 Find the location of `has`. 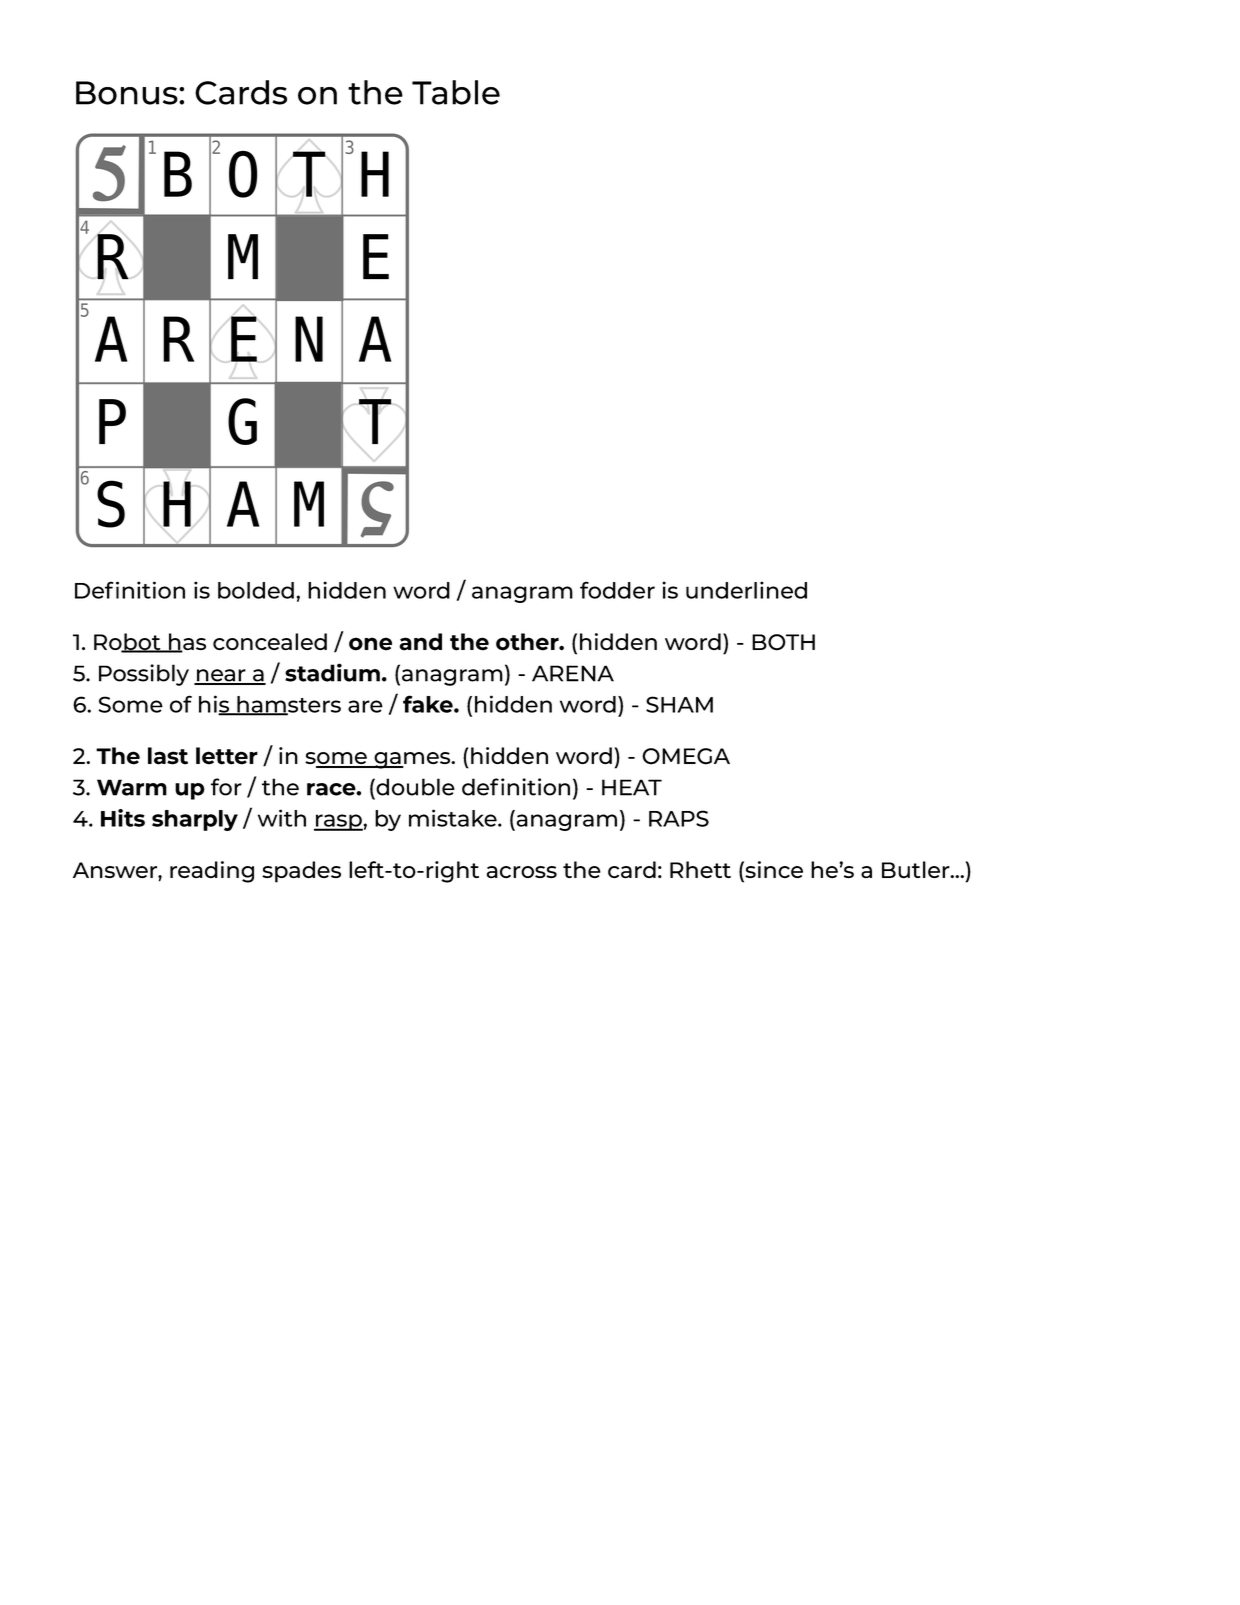

has is located at coordinates (186, 643).
